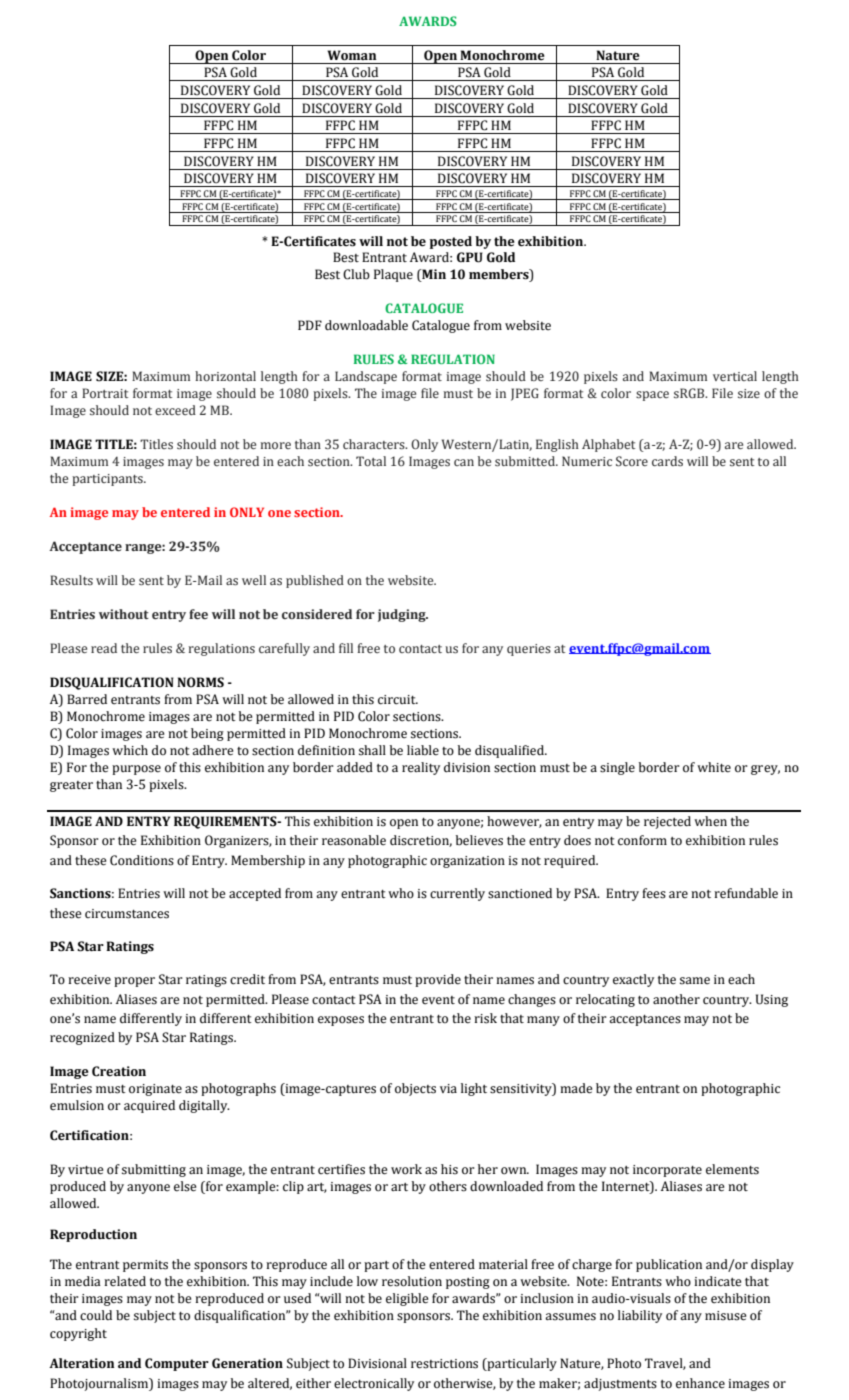 This page has width=849, height=1400. I want to click on another, so click(676, 999).
